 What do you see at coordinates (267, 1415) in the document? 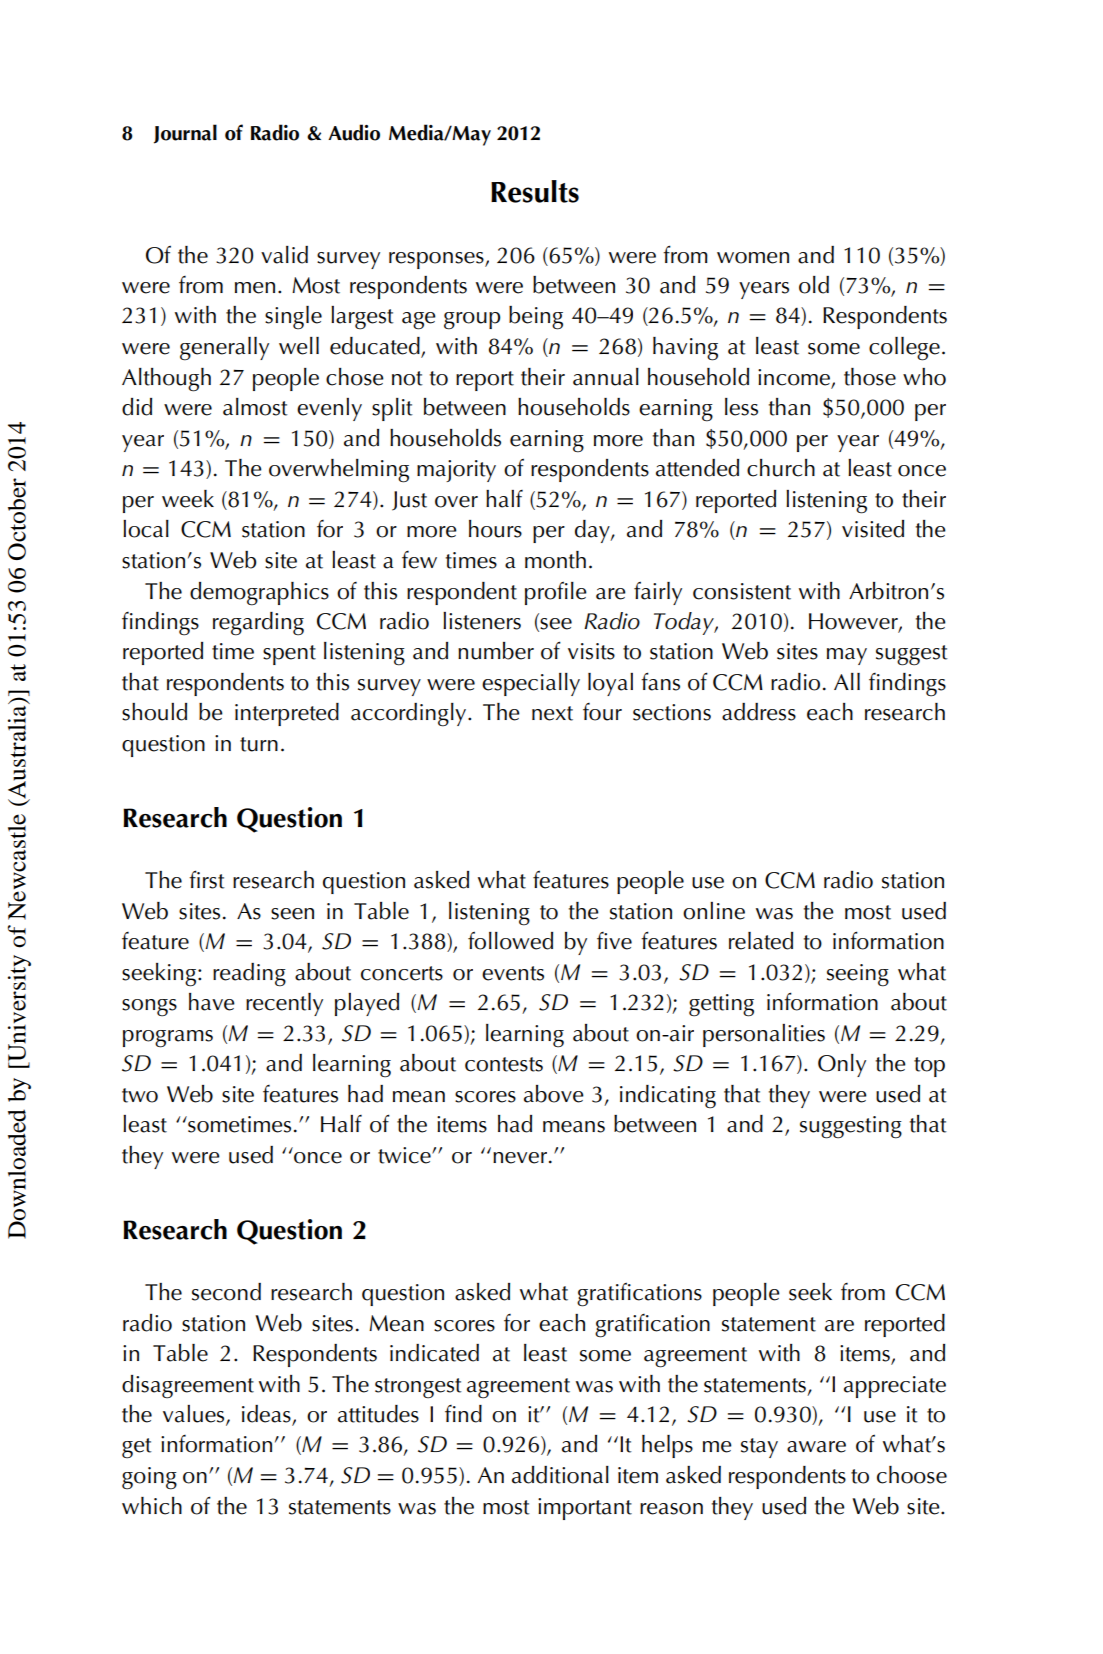
I see `ideas` at bounding box center [267, 1415].
